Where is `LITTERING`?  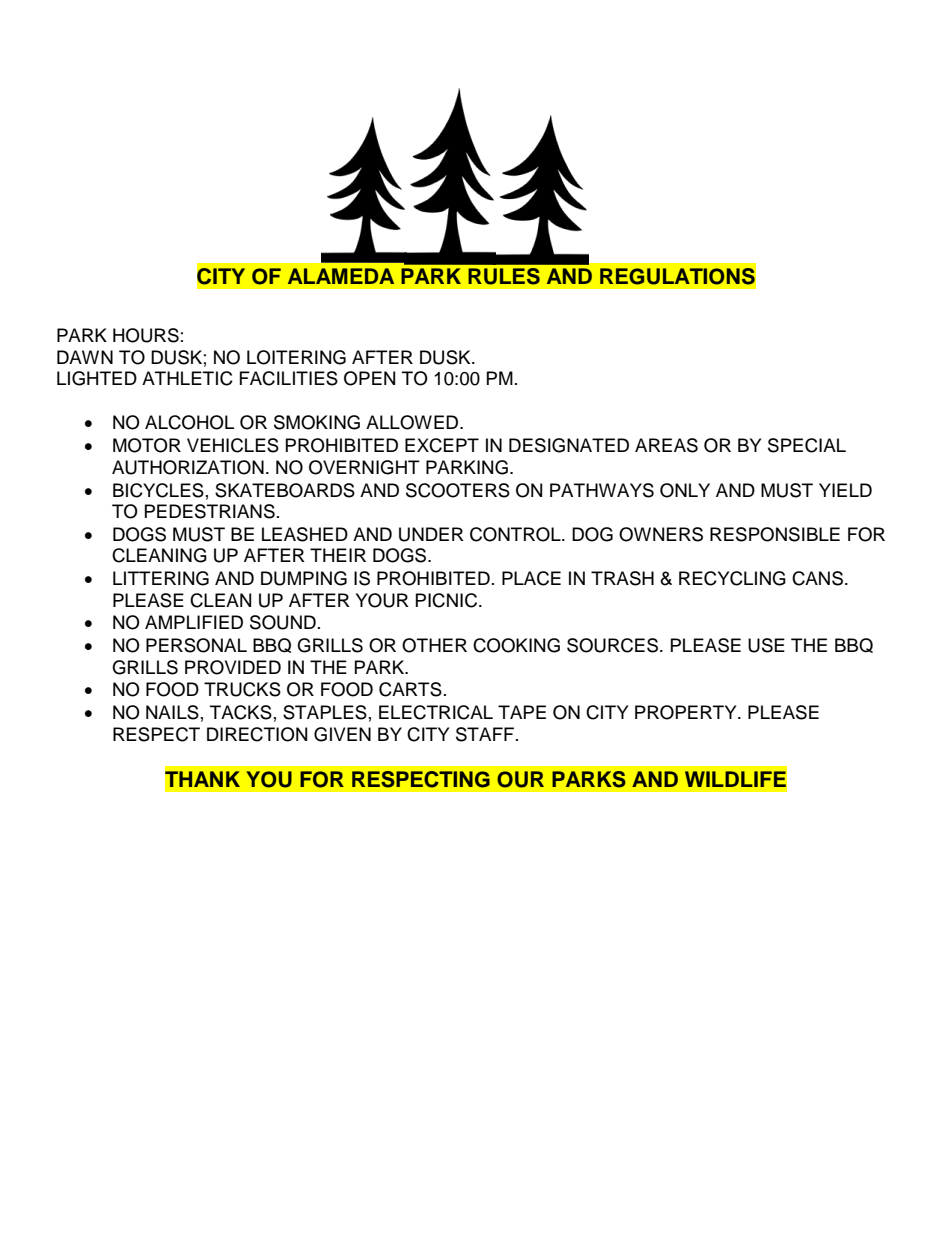
LITTERING is located at coordinates (161, 578).
